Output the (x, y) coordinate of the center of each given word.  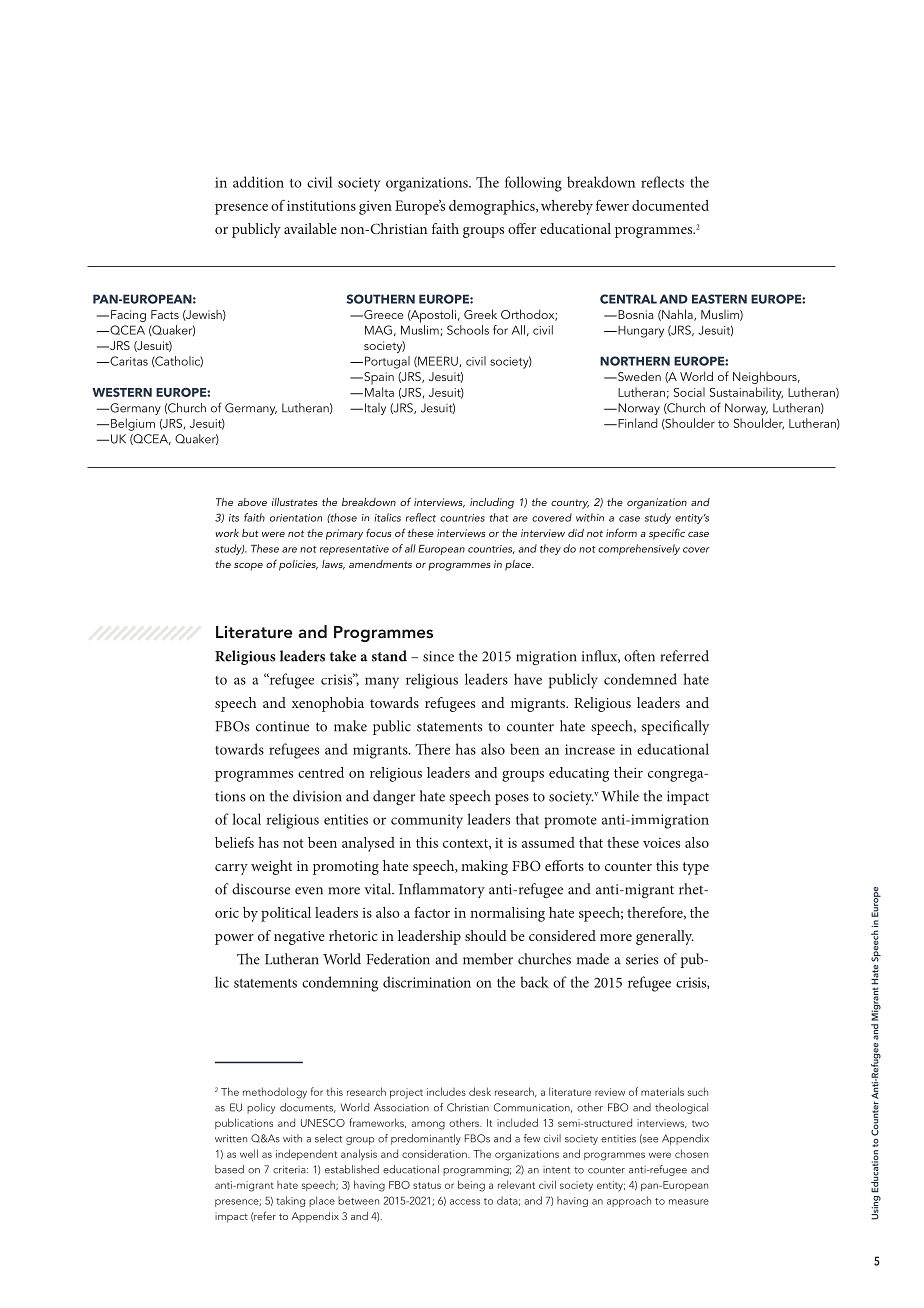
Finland (636, 423)
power (234, 939)
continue (282, 726)
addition (258, 182)
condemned (640, 679)
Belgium (133, 424)
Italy (374, 409)
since (438, 656)
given (375, 208)
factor (432, 912)
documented (670, 205)
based (229, 1169)
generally (665, 937)
